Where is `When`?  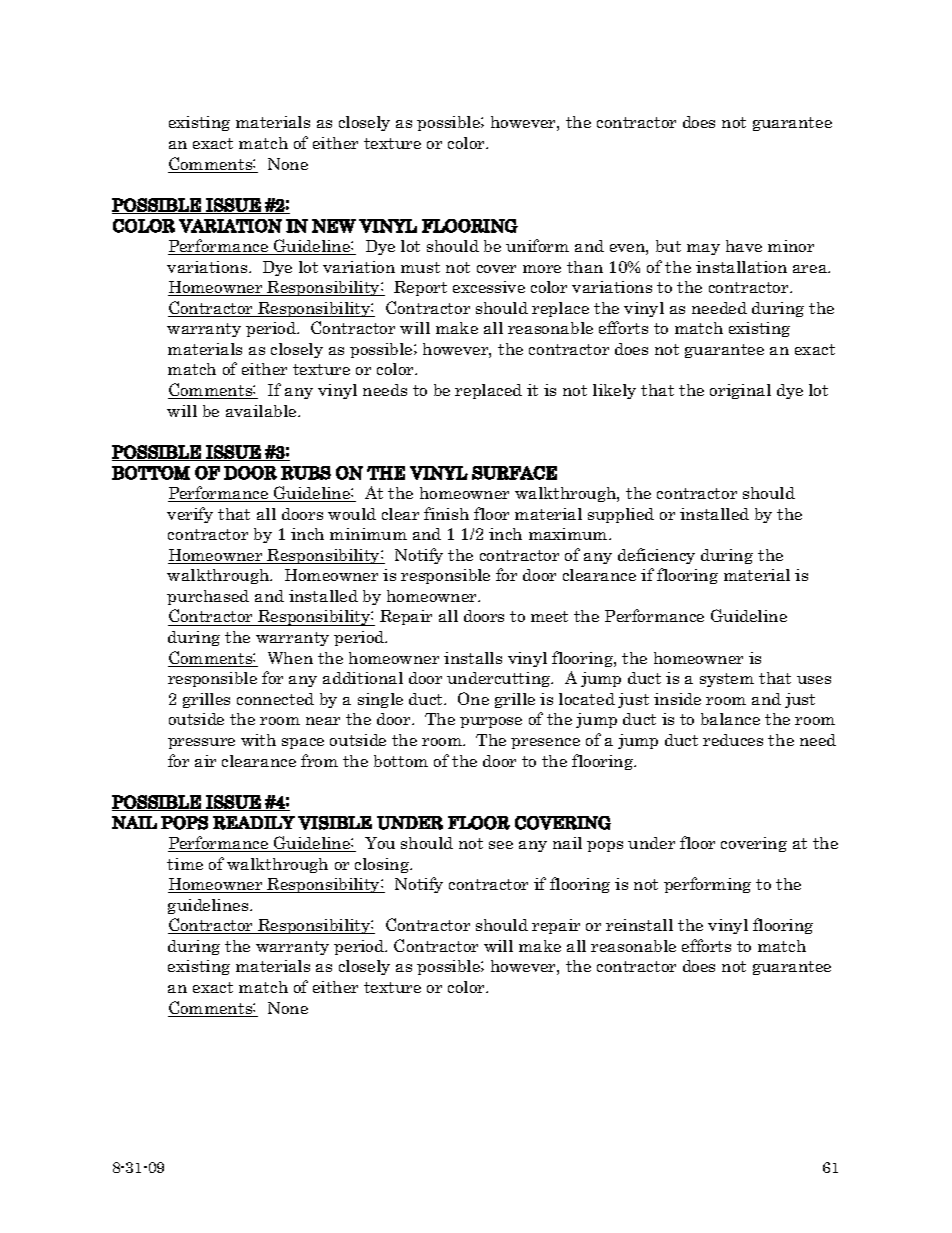 When is located at coordinates (290, 658).
